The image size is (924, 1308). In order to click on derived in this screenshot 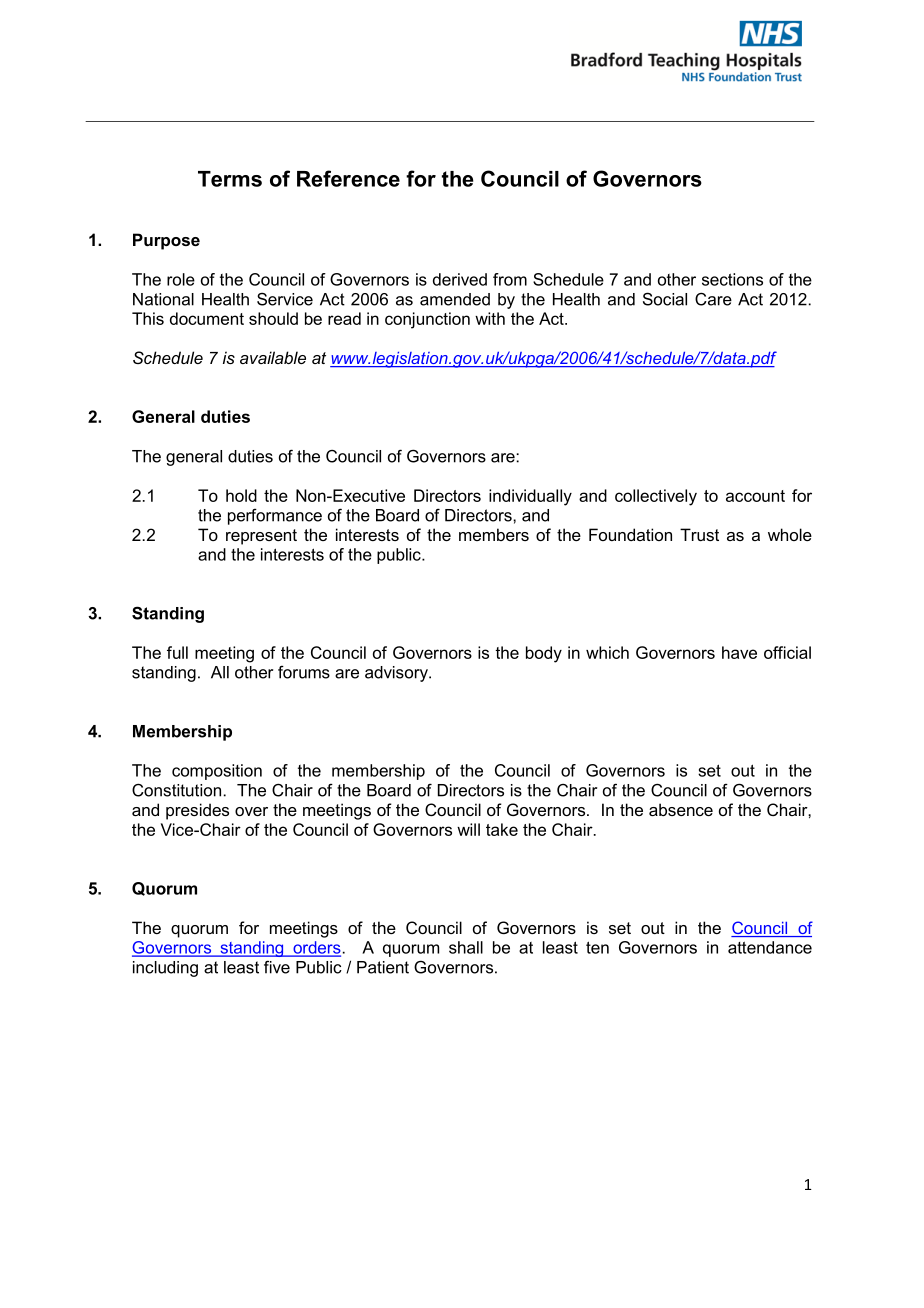, I will do `click(460, 279)`.
